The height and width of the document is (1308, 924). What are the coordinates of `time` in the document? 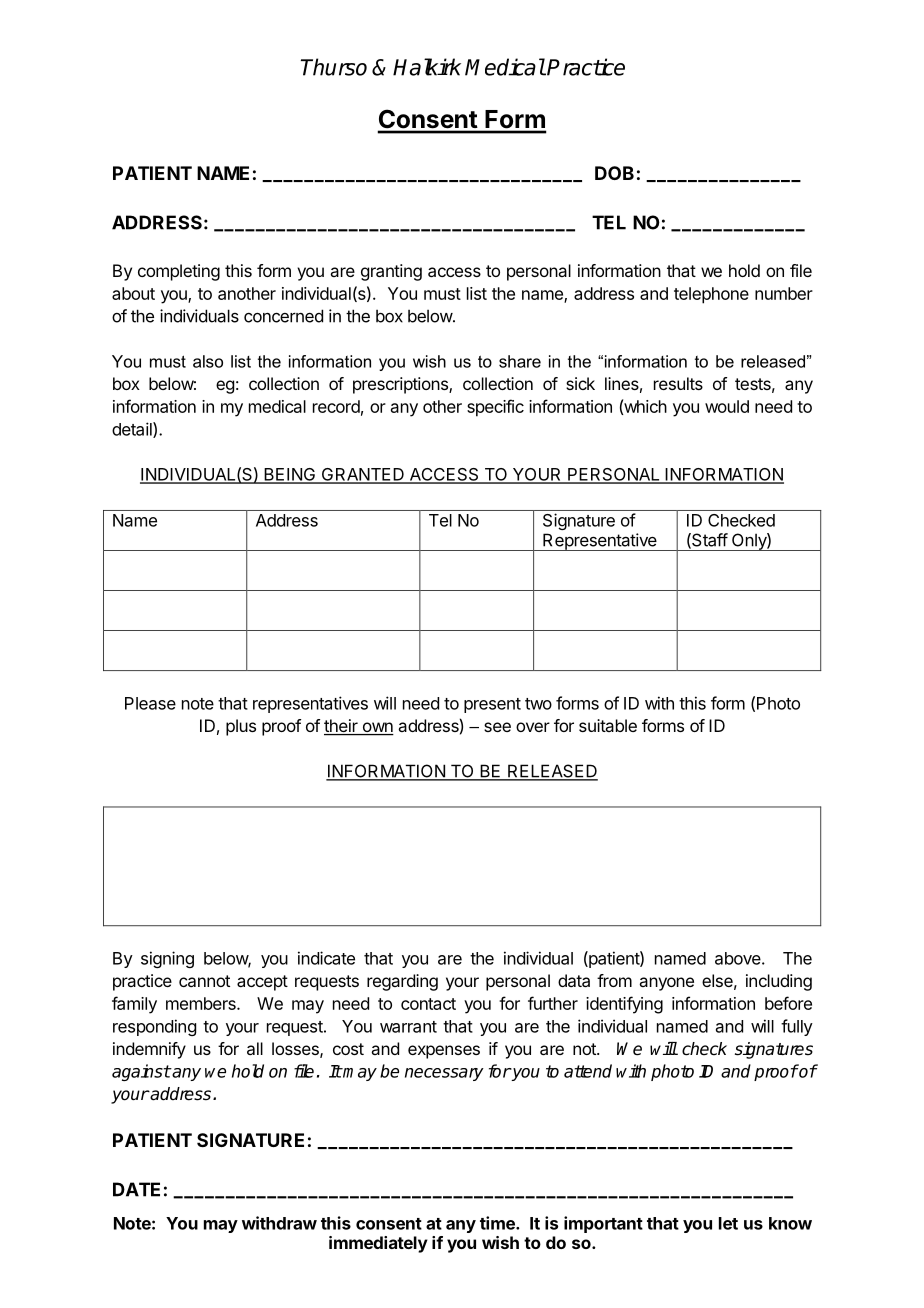 It's located at (498, 1223).
